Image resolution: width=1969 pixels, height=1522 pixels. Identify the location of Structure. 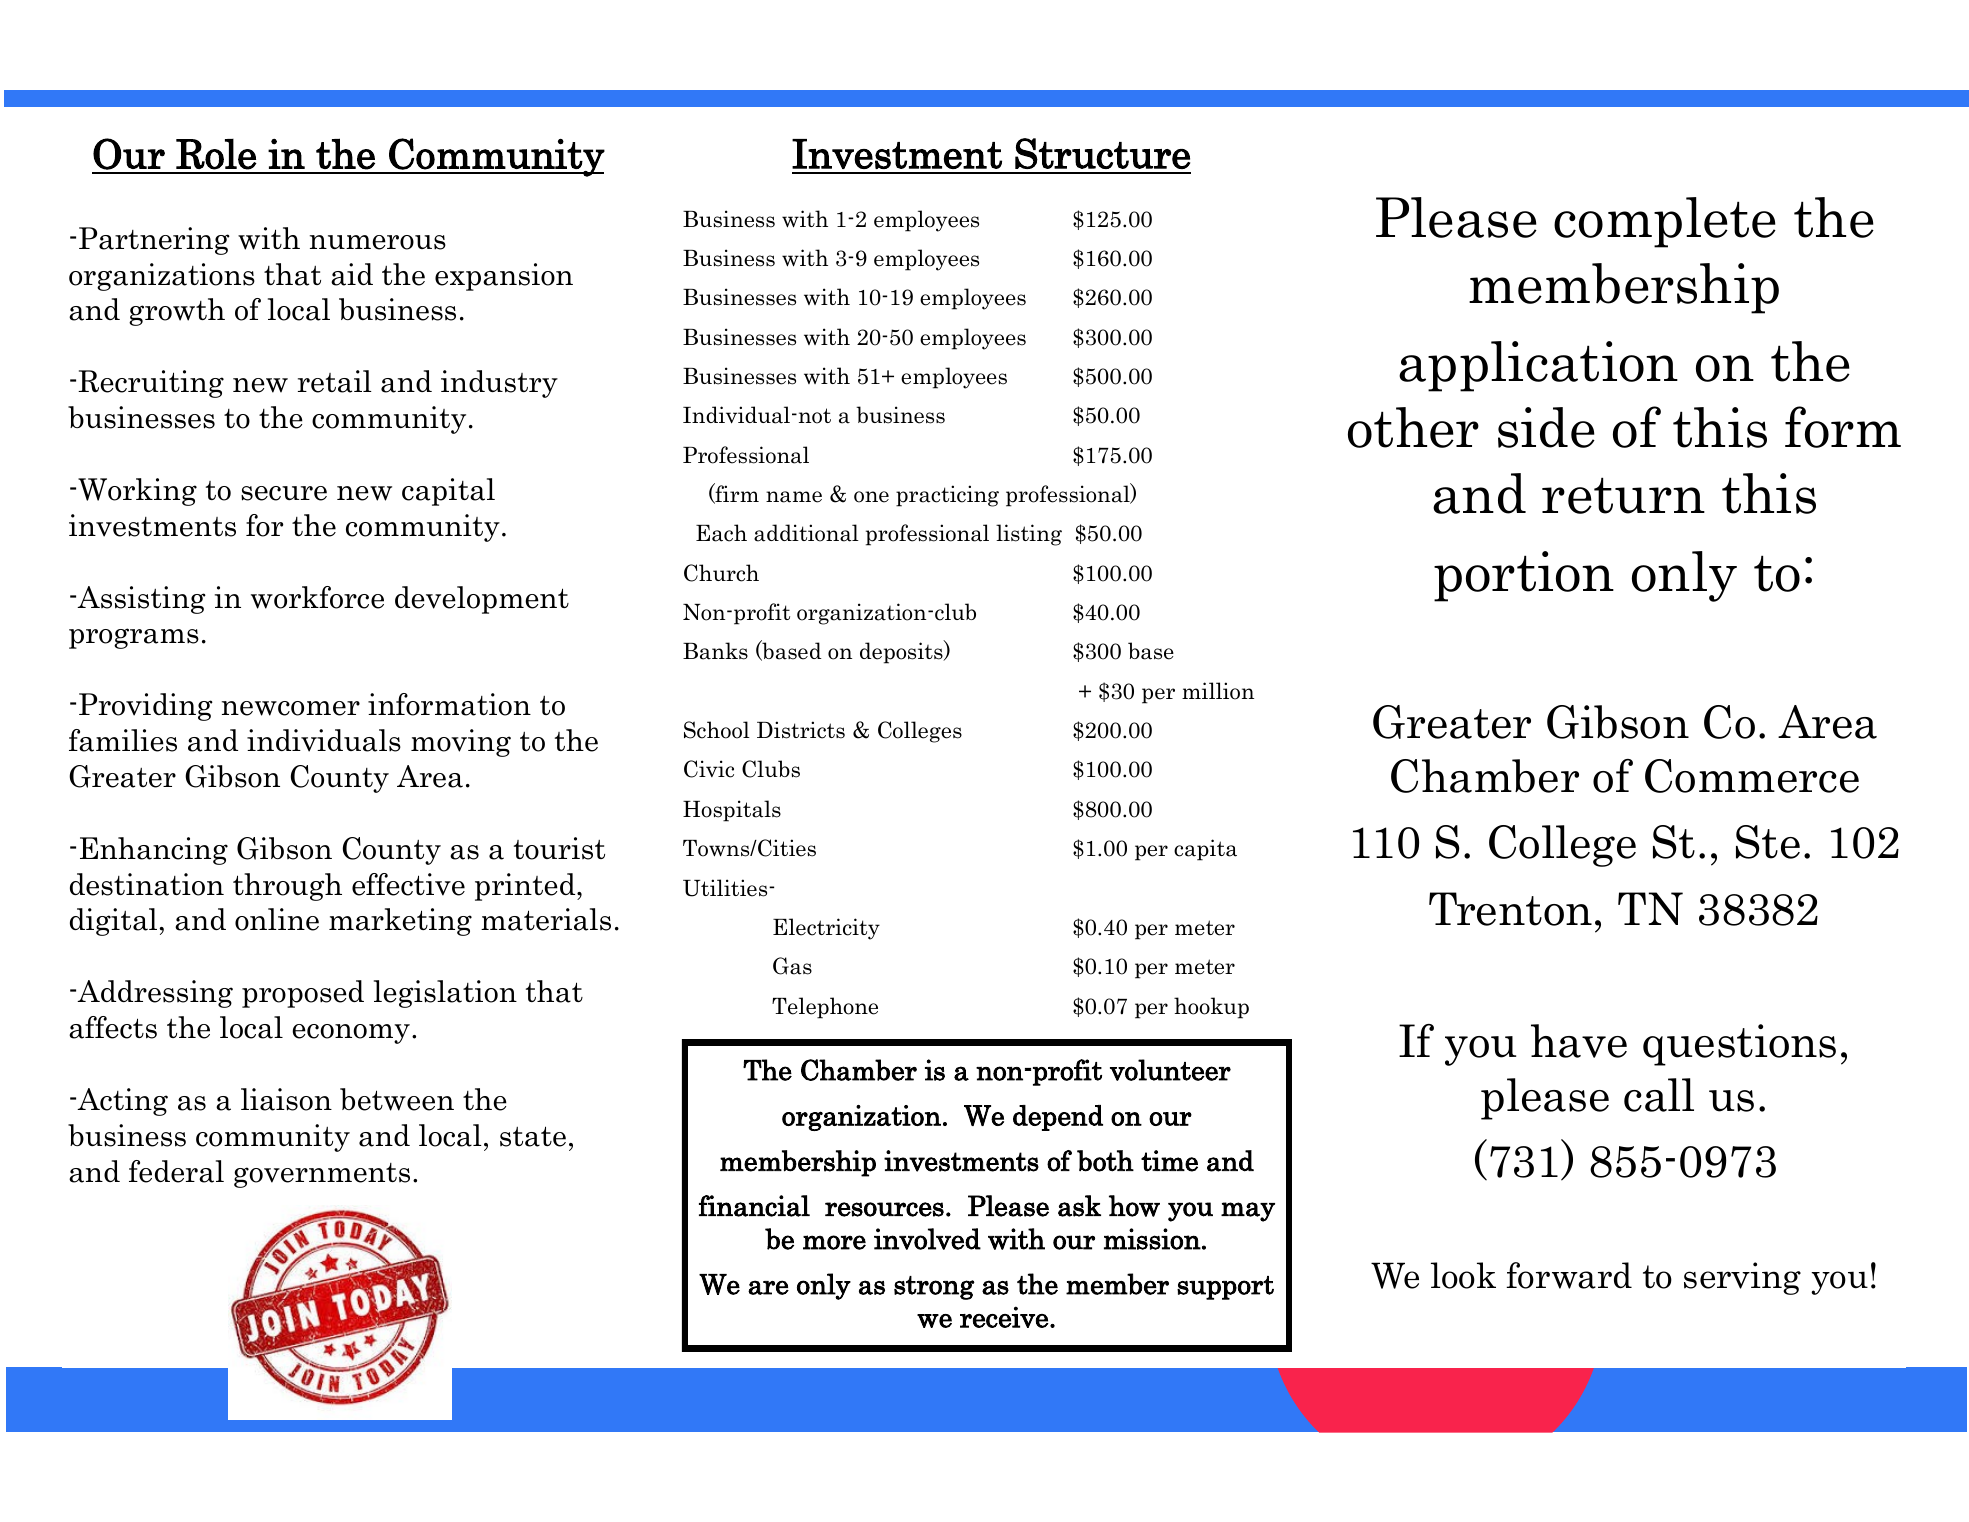
(1102, 153).
